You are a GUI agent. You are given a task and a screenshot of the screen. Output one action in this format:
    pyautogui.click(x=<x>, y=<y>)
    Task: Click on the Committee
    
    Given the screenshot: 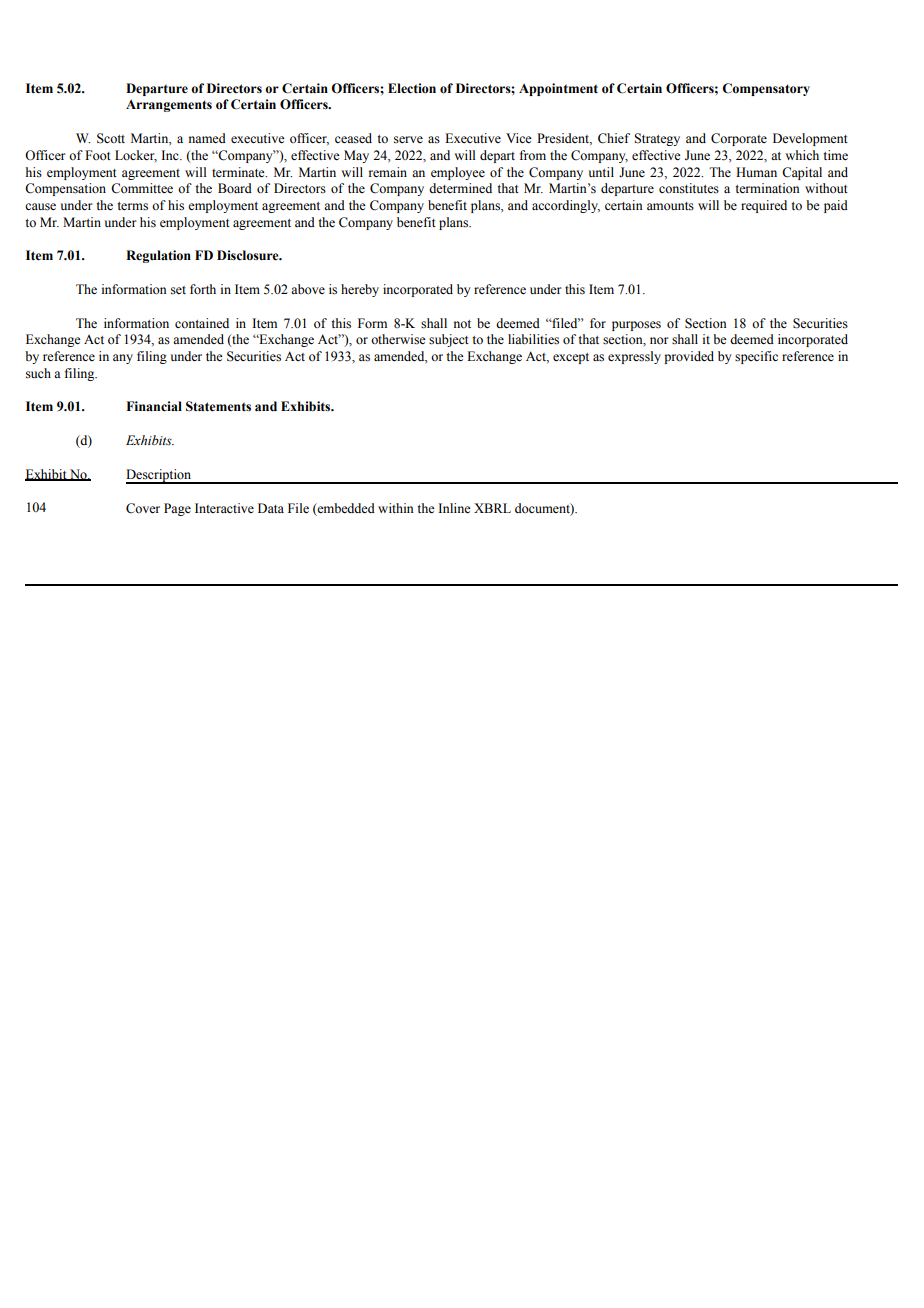 What is the action you would take?
    pyautogui.click(x=142, y=188)
